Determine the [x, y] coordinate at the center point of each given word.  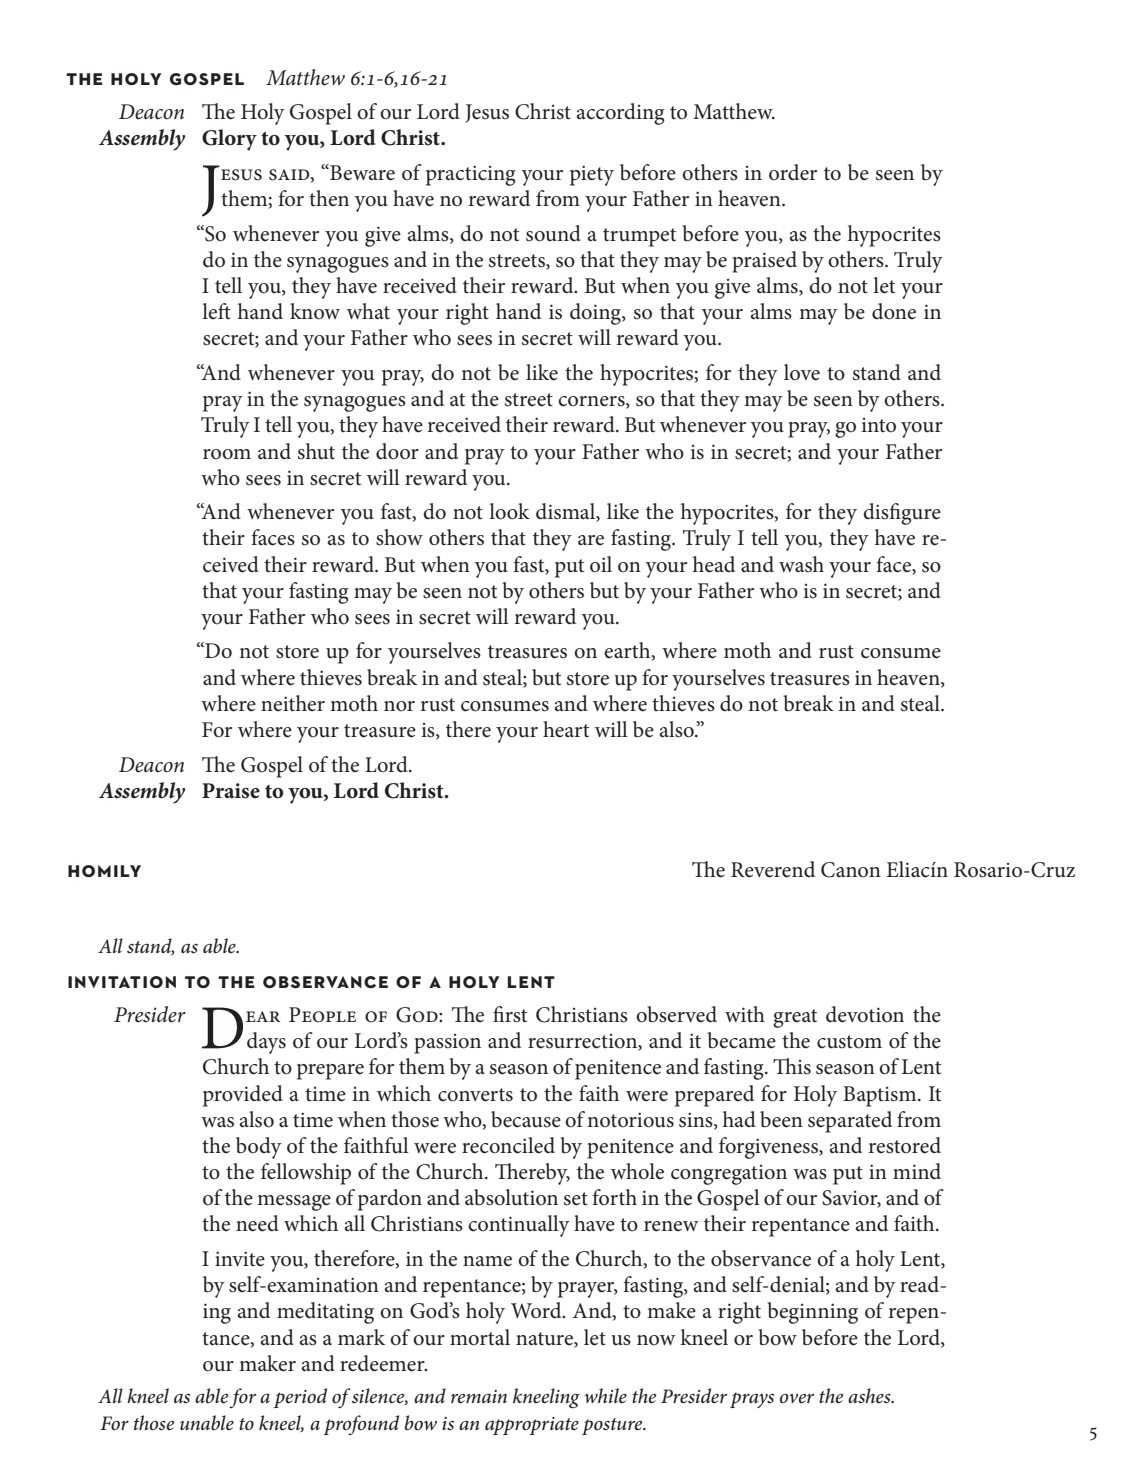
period [300, 1398]
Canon [851, 870]
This [792, 1066]
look [509, 511]
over [797, 1399]
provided [243, 1096]
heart [566, 729]
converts [475, 1095]
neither [293, 703]
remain [479, 1397]
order [793, 172]
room [227, 454]
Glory [229, 140]
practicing [471, 175]
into [878, 425]
